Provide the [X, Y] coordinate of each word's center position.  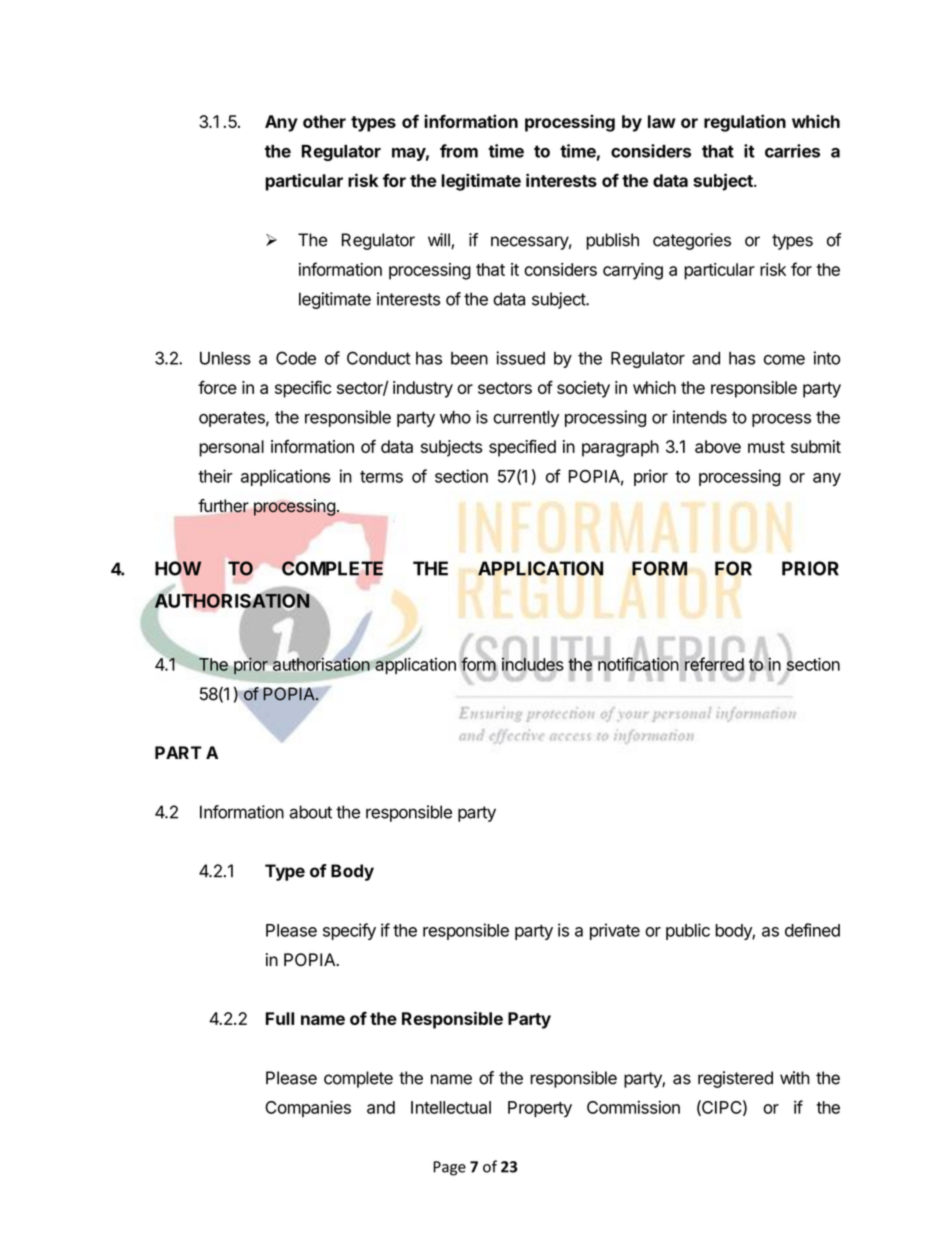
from [459, 151]
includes [533, 665]
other [324, 121]
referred [714, 664]
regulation [745, 123]
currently [526, 419]
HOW [178, 568]
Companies [308, 1108]
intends [700, 417]
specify [349, 931]
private [615, 931]
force [217, 387]
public [688, 931]
